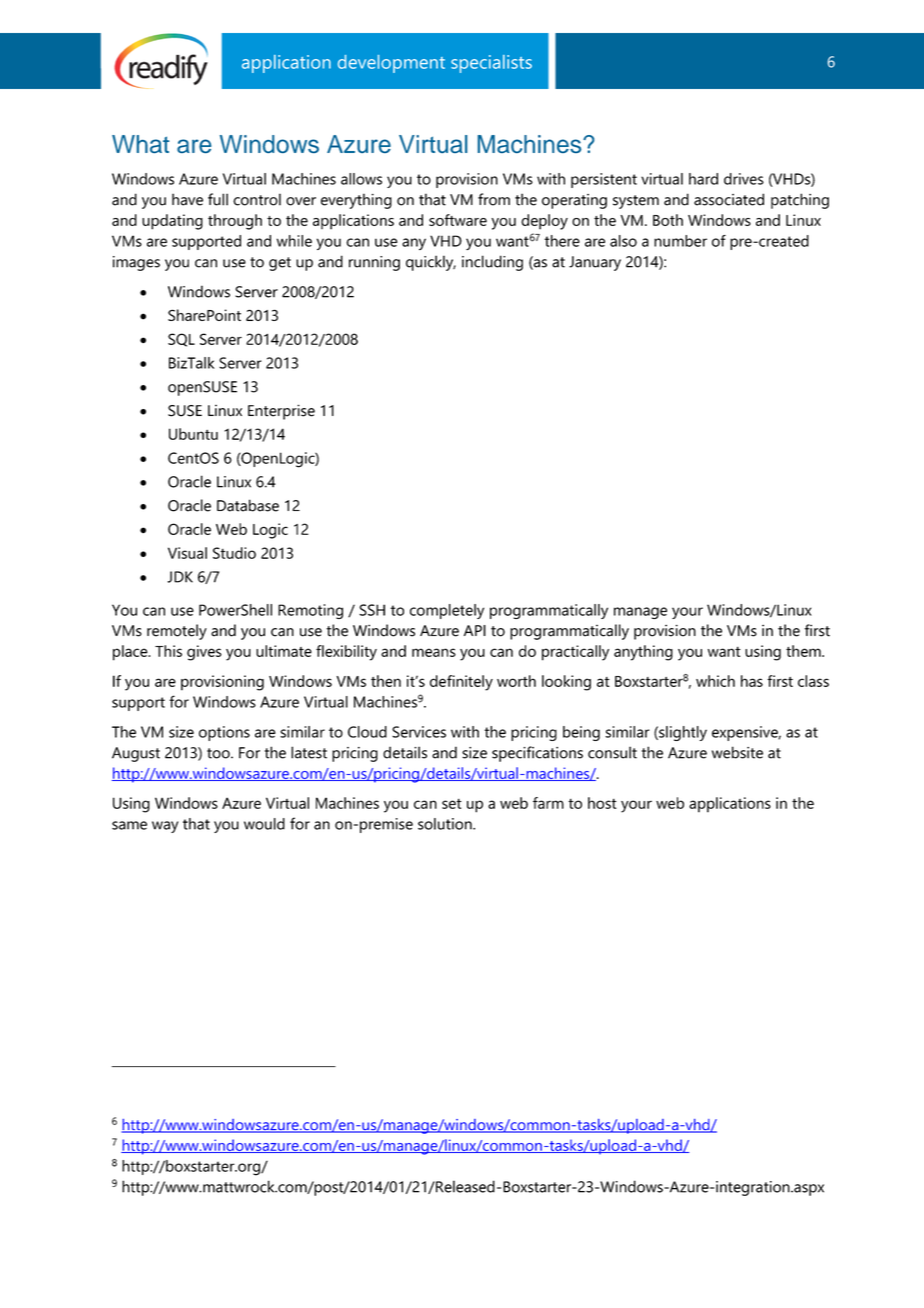 This page has height=1308, width=924. Describe the element at coordinates (680, 241) in the page. I see `number` at that location.
